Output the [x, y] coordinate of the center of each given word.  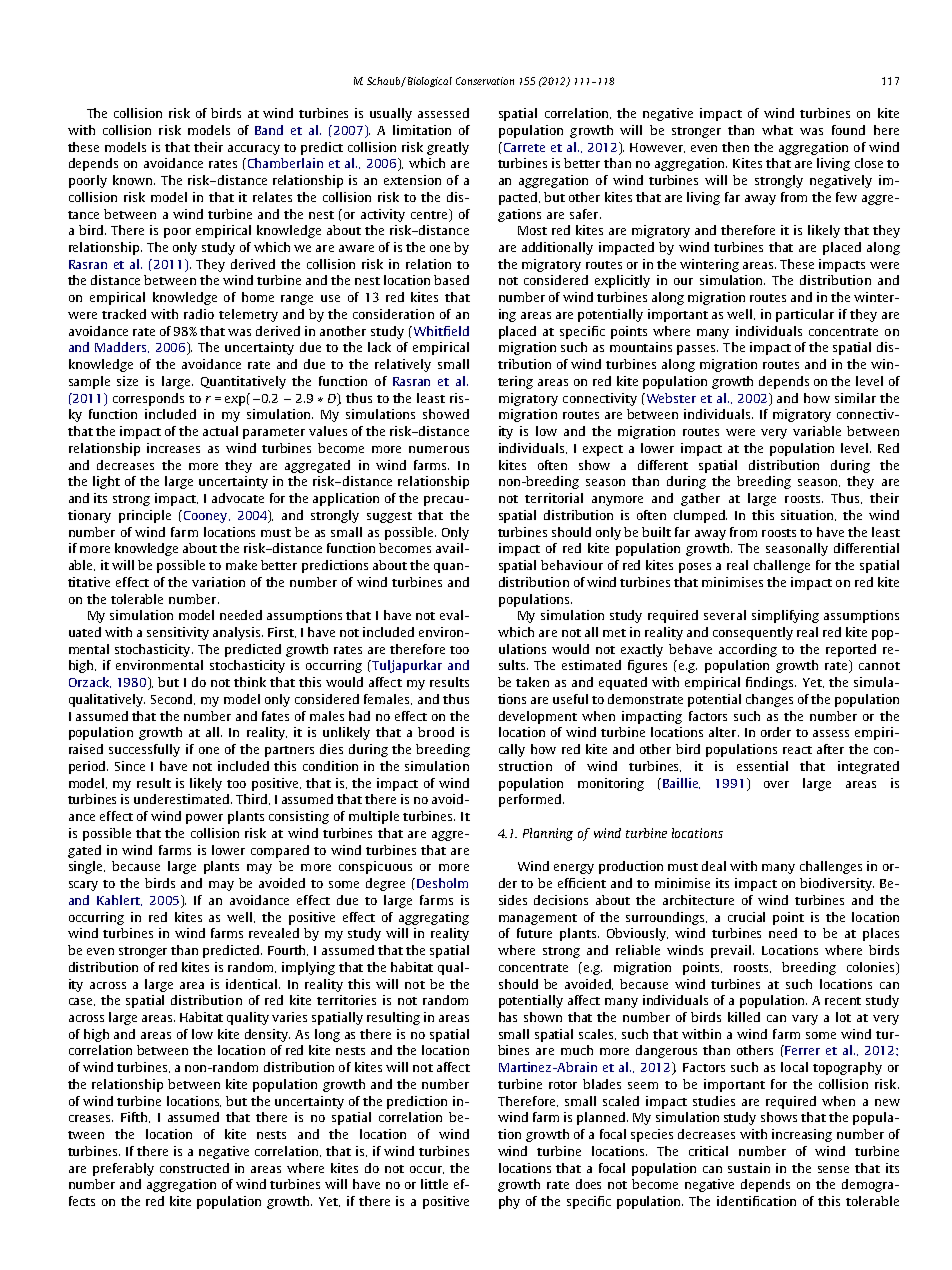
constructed [194, 1168]
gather [700, 499]
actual [220, 431]
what [777, 130]
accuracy [254, 150]
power [204, 819]
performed [531, 800]
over [776, 784]
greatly [448, 148]
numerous [439, 449]
